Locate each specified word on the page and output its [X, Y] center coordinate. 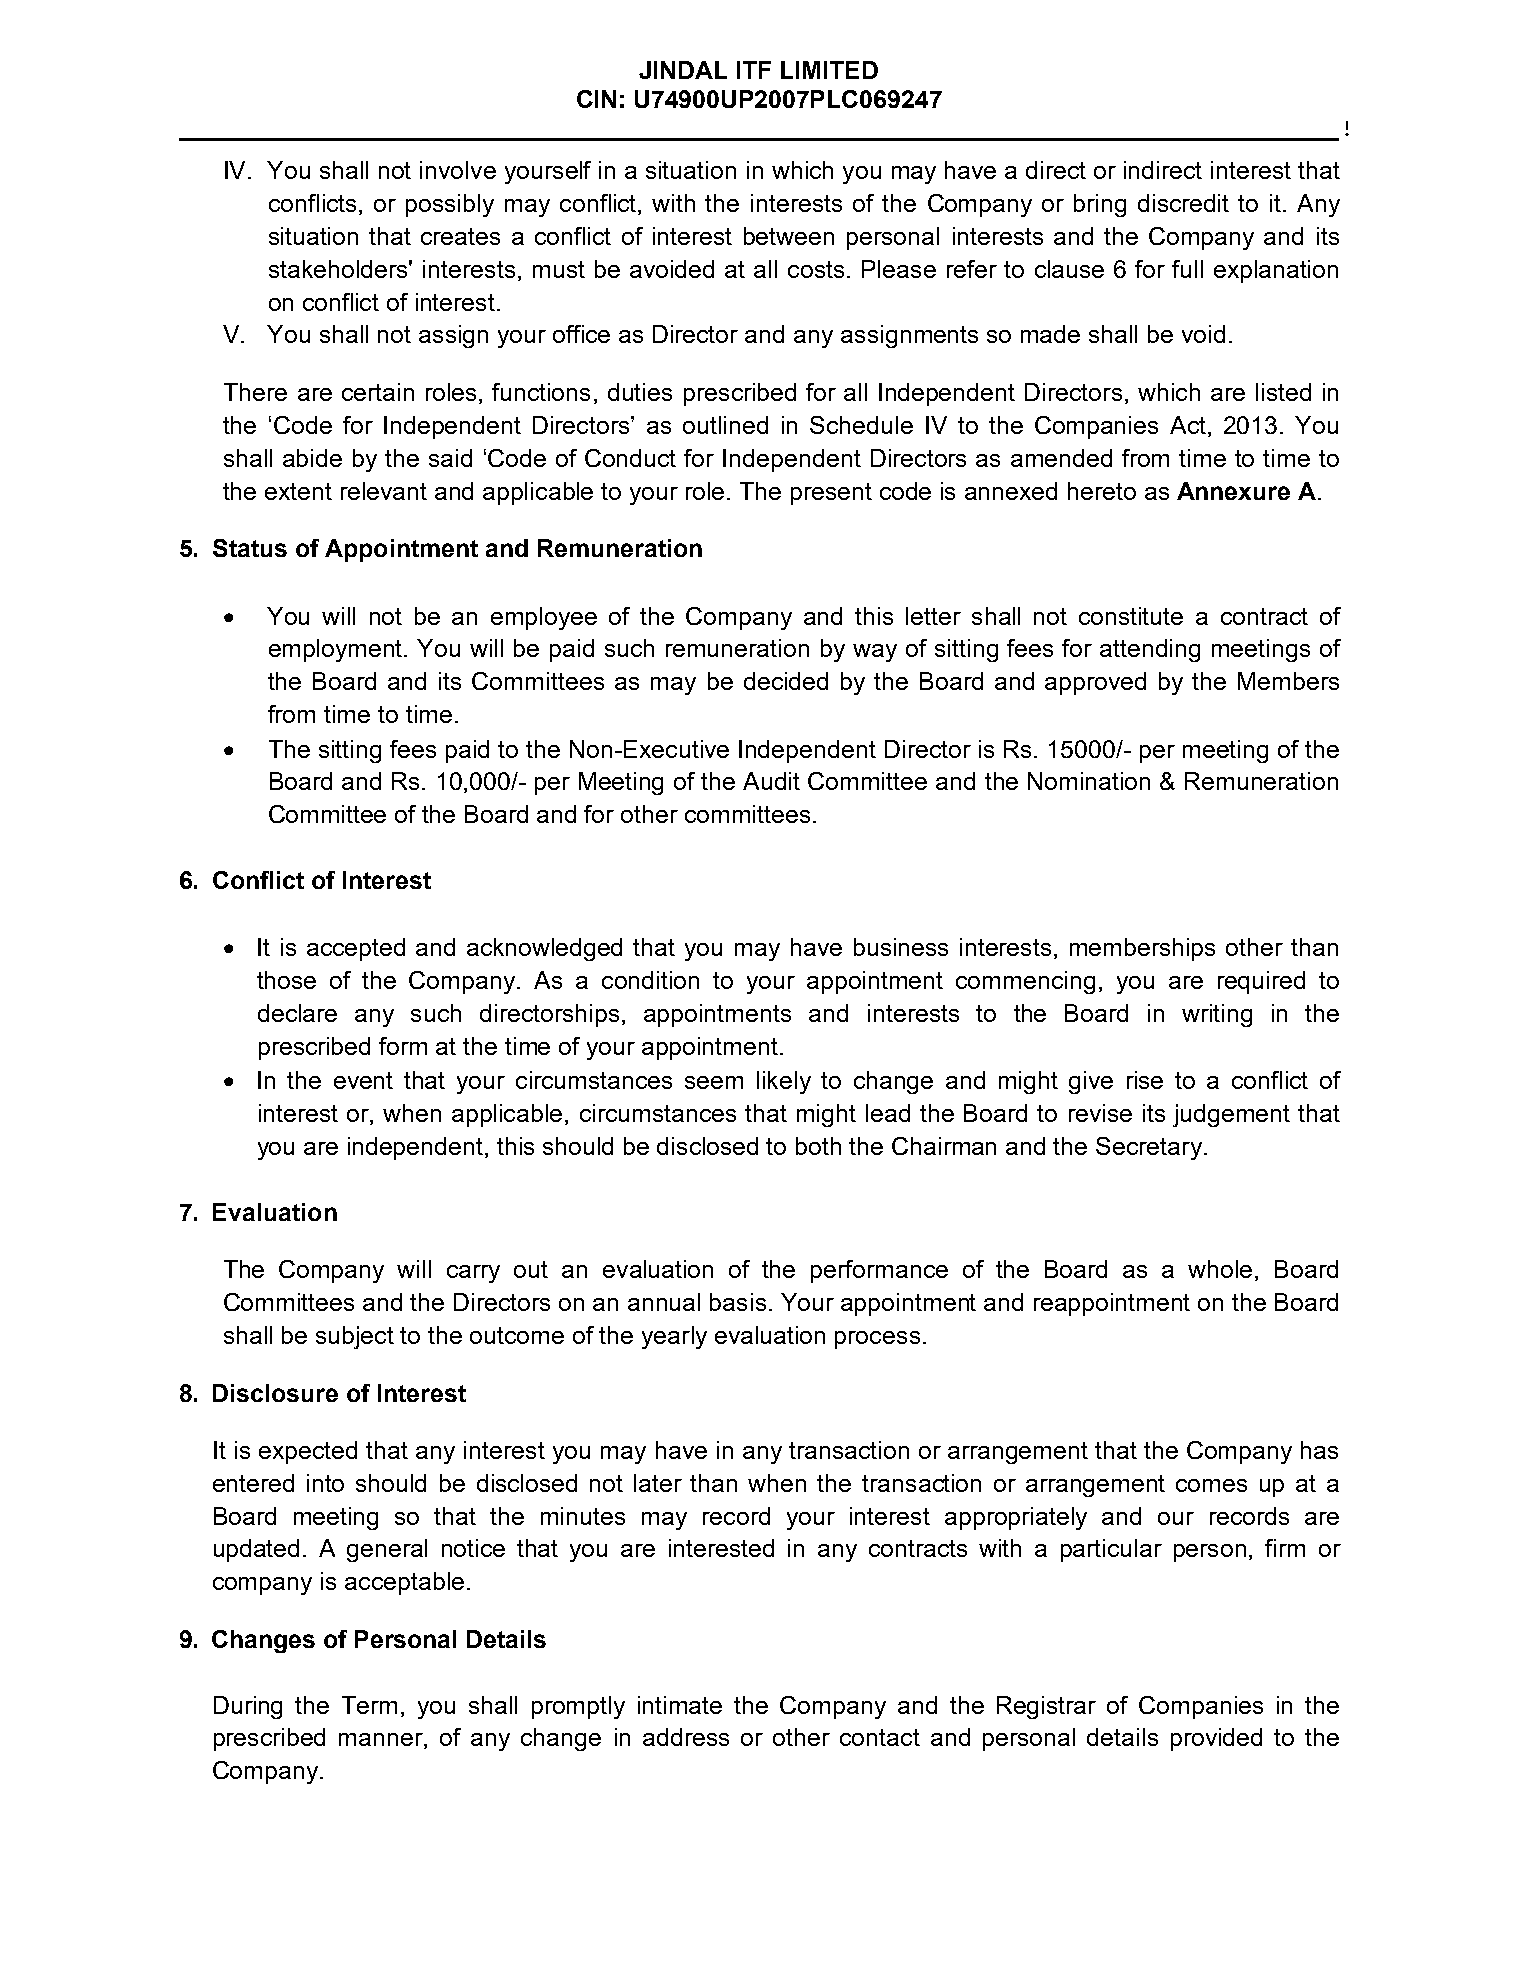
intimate [680, 1705]
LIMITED [829, 70]
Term [369, 1705]
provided [1216, 1739]
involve [458, 170]
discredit [1183, 203]
